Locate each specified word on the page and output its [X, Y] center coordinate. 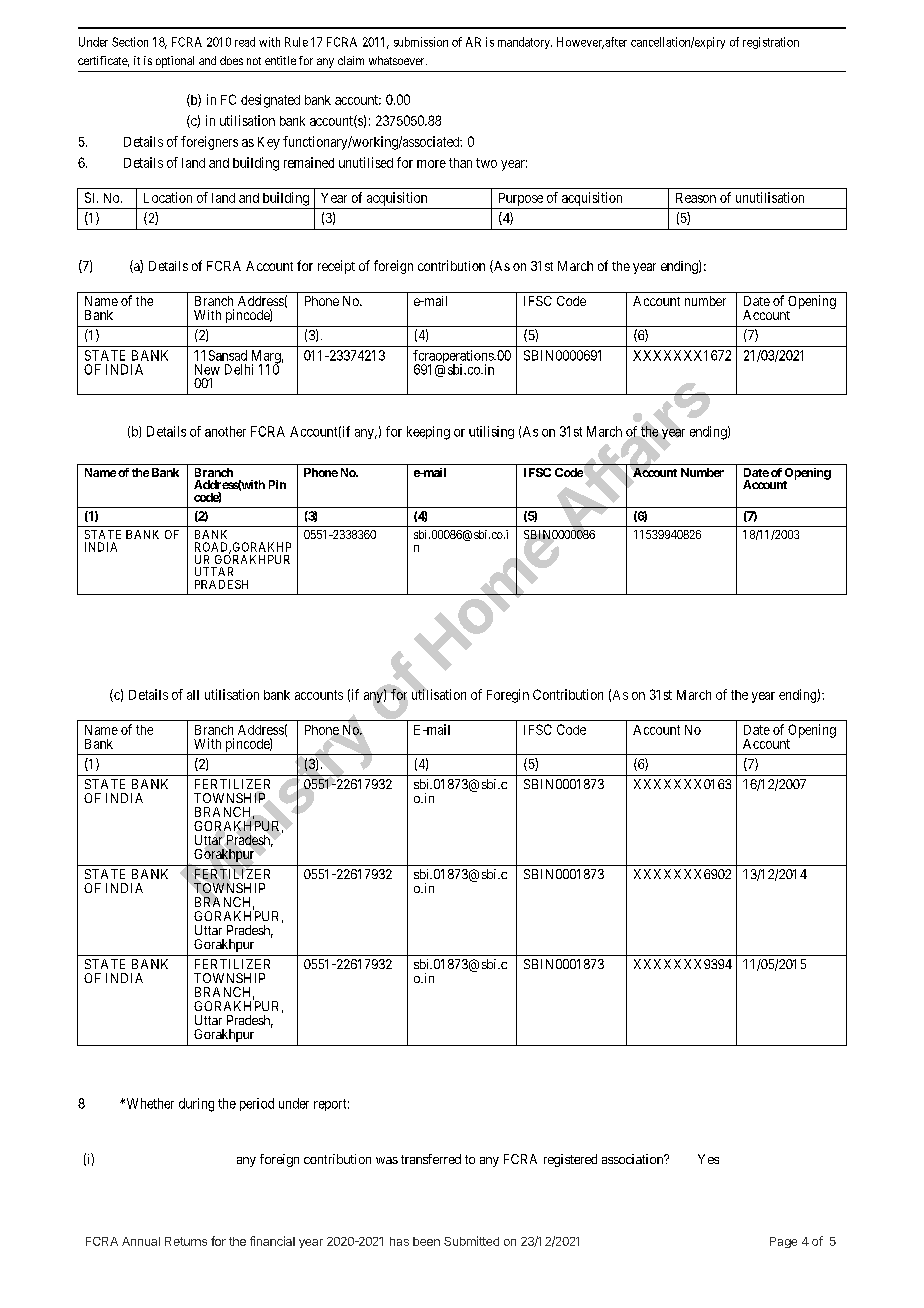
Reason [696, 198]
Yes [708, 1159]
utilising [491, 432]
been [426, 1241]
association [634, 1159]
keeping [428, 433]
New [207, 369]
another [225, 431]
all [193, 695]
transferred [431, 1159]
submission [421, 42]
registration [771, 43]
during [196, 1105]
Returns [186, 1241]
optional [175, 62]
